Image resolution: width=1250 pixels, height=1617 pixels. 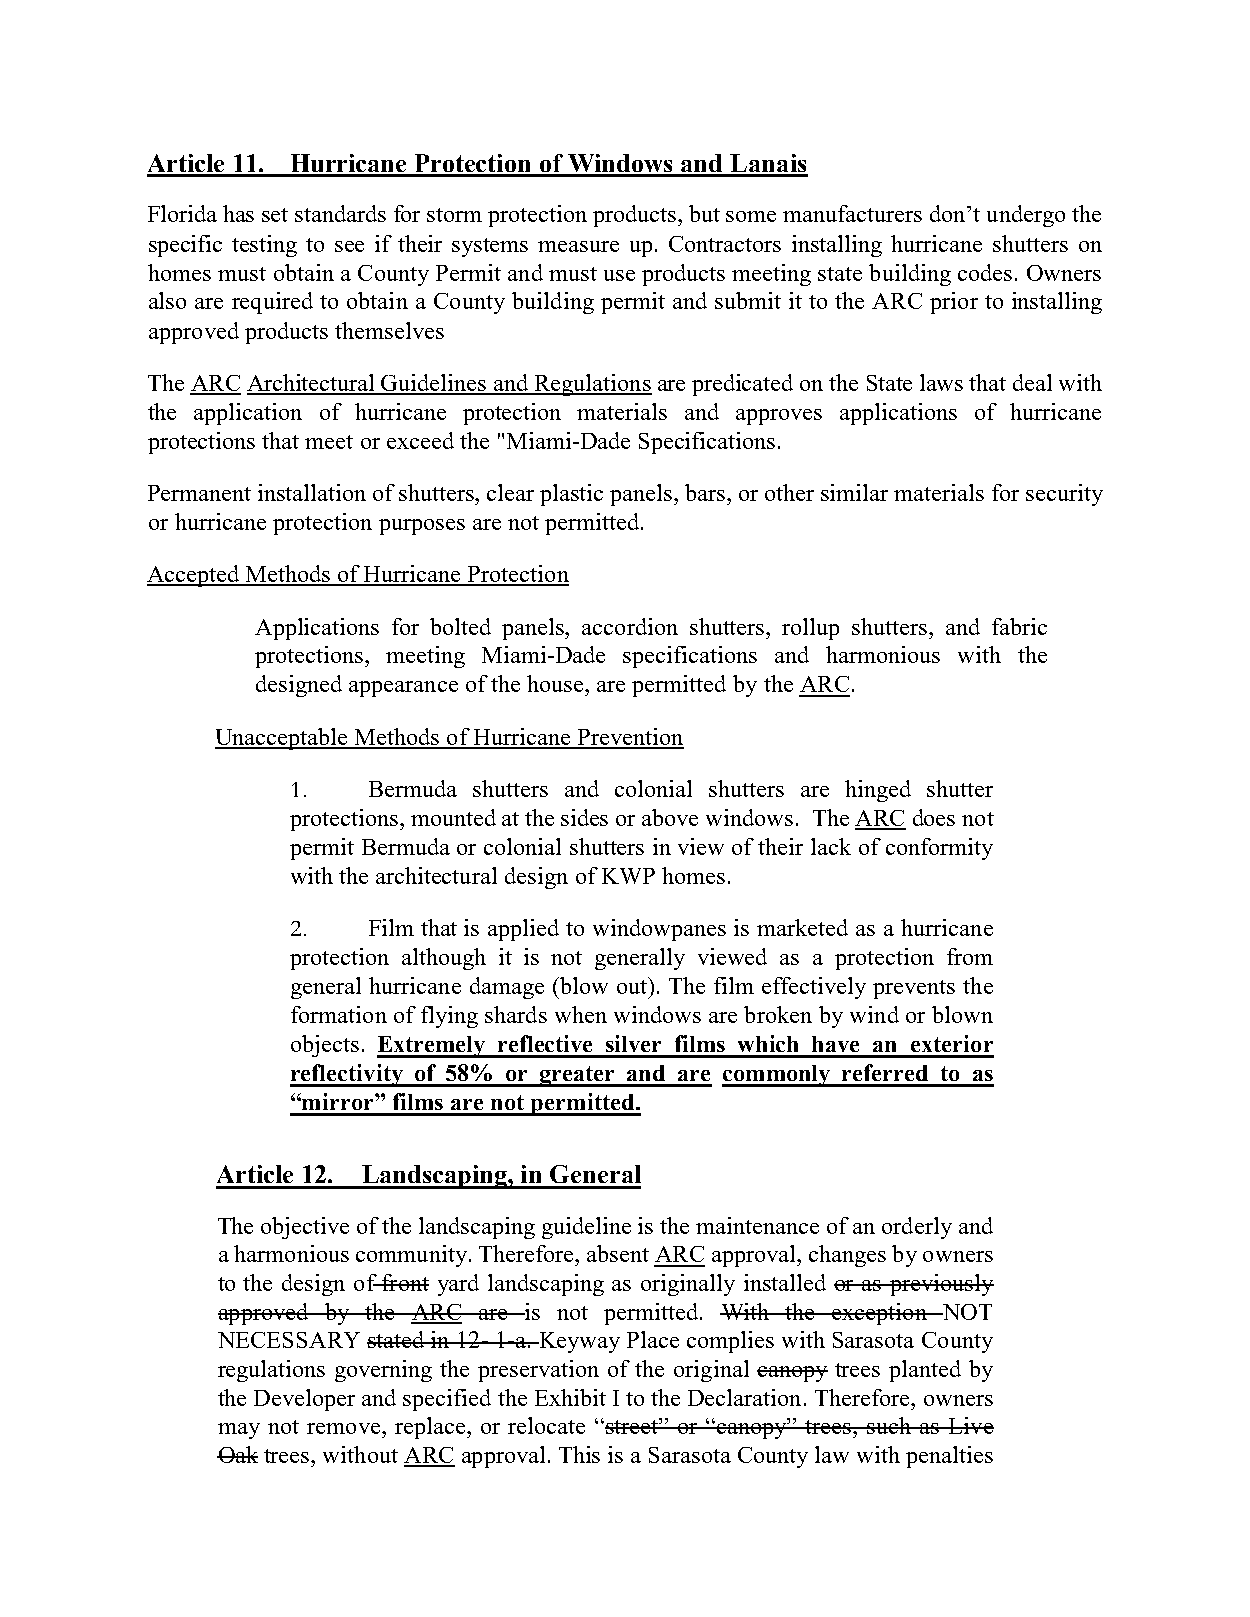 I want to click on objective, so click(x=305, y=1228).
